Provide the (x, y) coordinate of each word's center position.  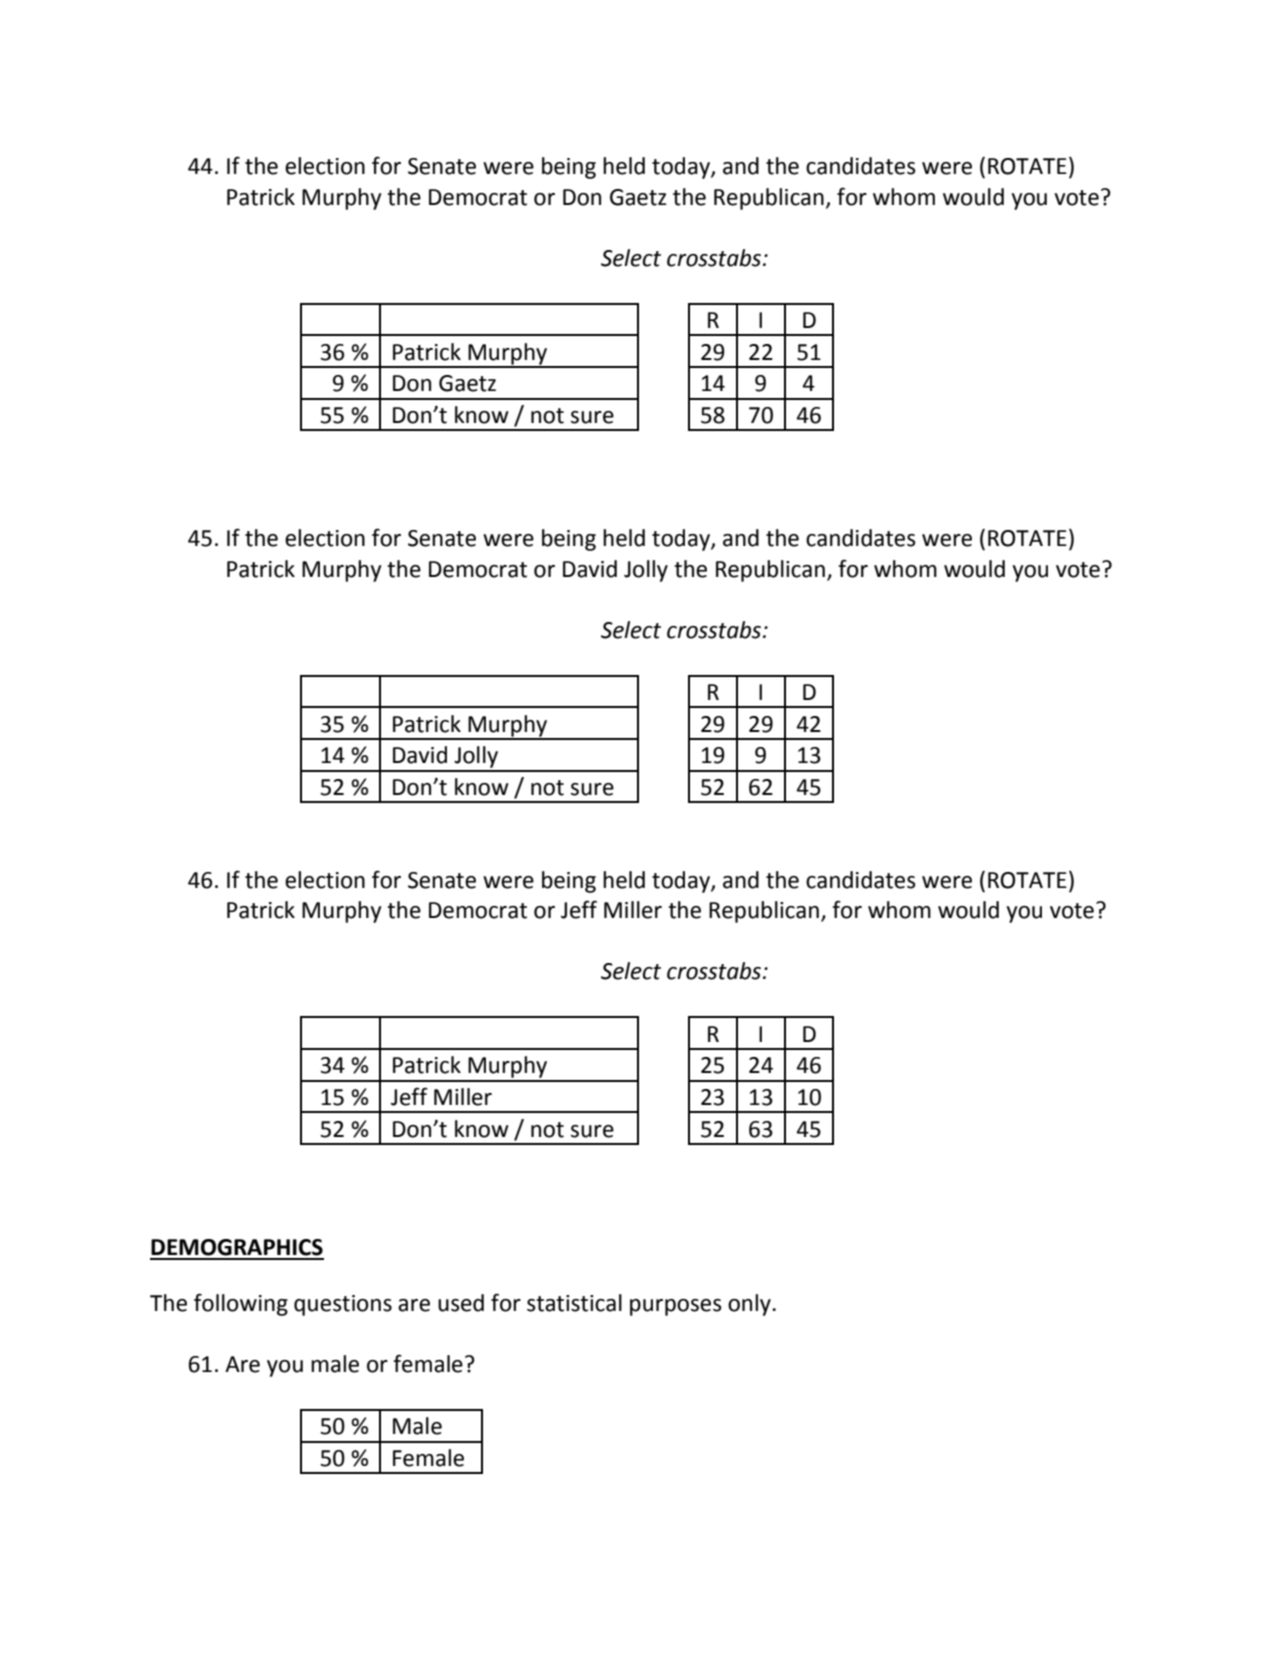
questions (343, 1305)
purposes (676, 1307)
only (750, 1305)
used (461, 1303)
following (241, 1304)
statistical (574, 1303)
